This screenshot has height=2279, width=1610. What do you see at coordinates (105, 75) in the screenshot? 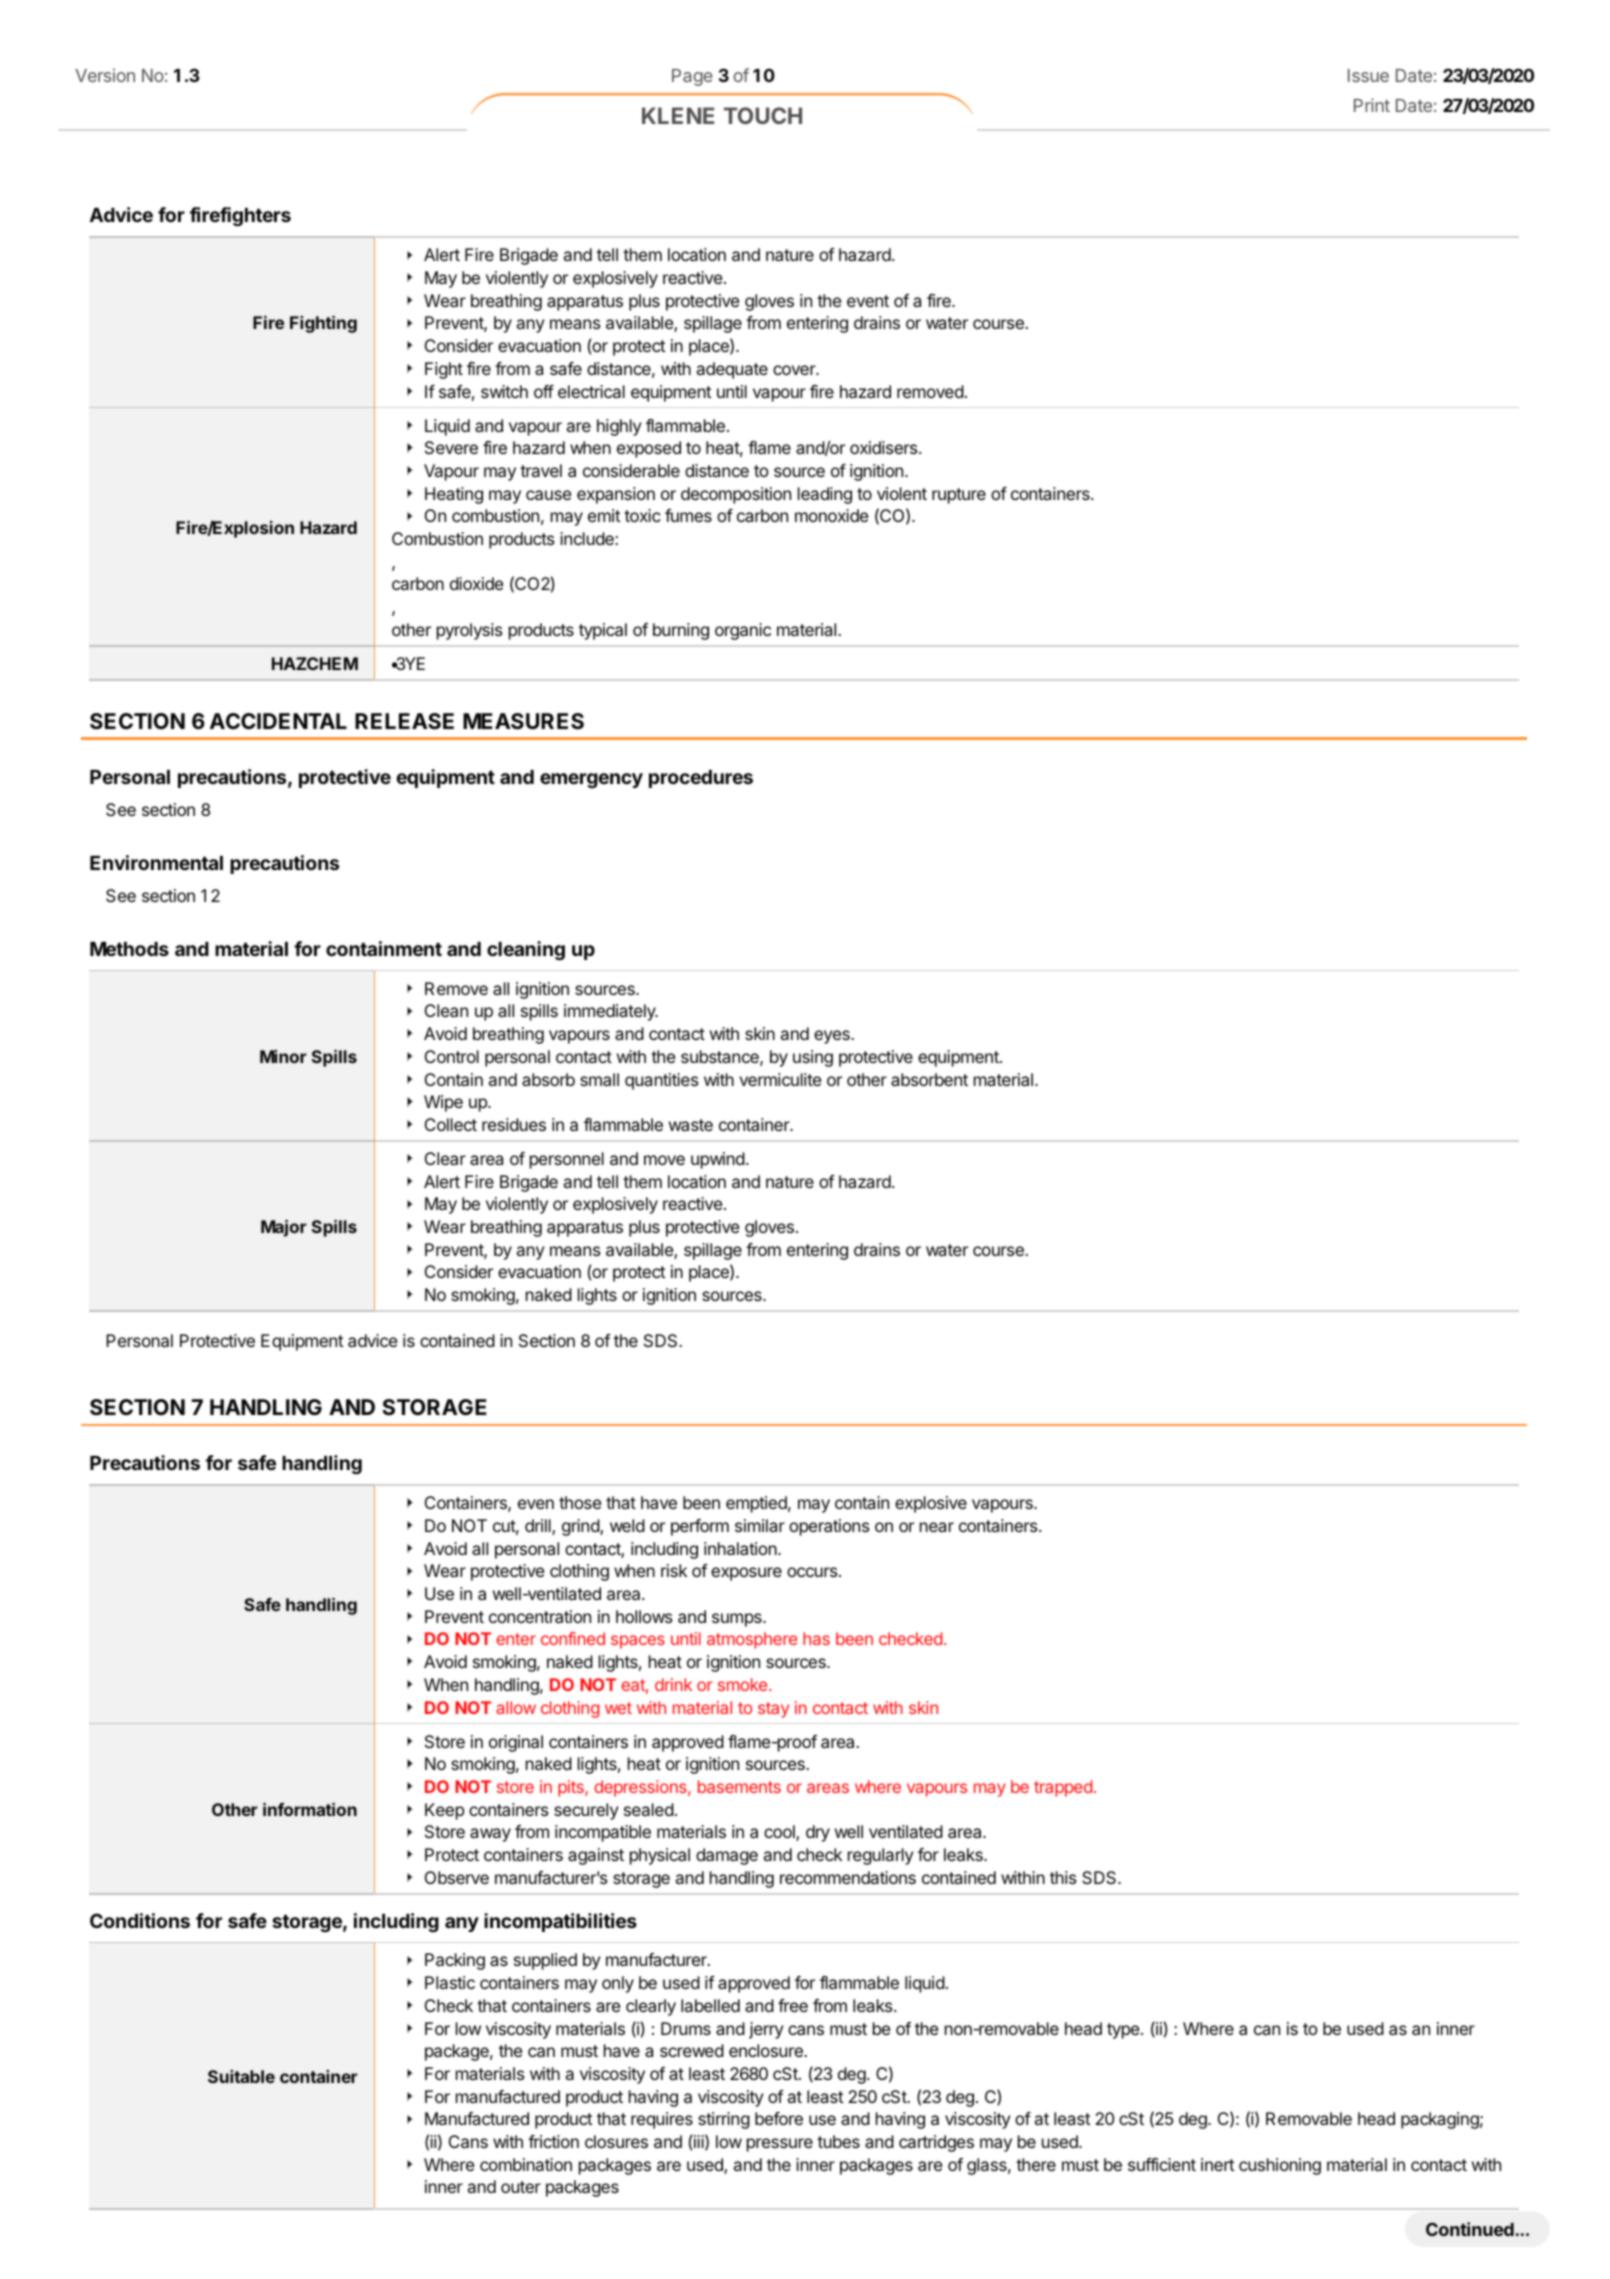
I see `Version` at bounding box center [105, 75].
